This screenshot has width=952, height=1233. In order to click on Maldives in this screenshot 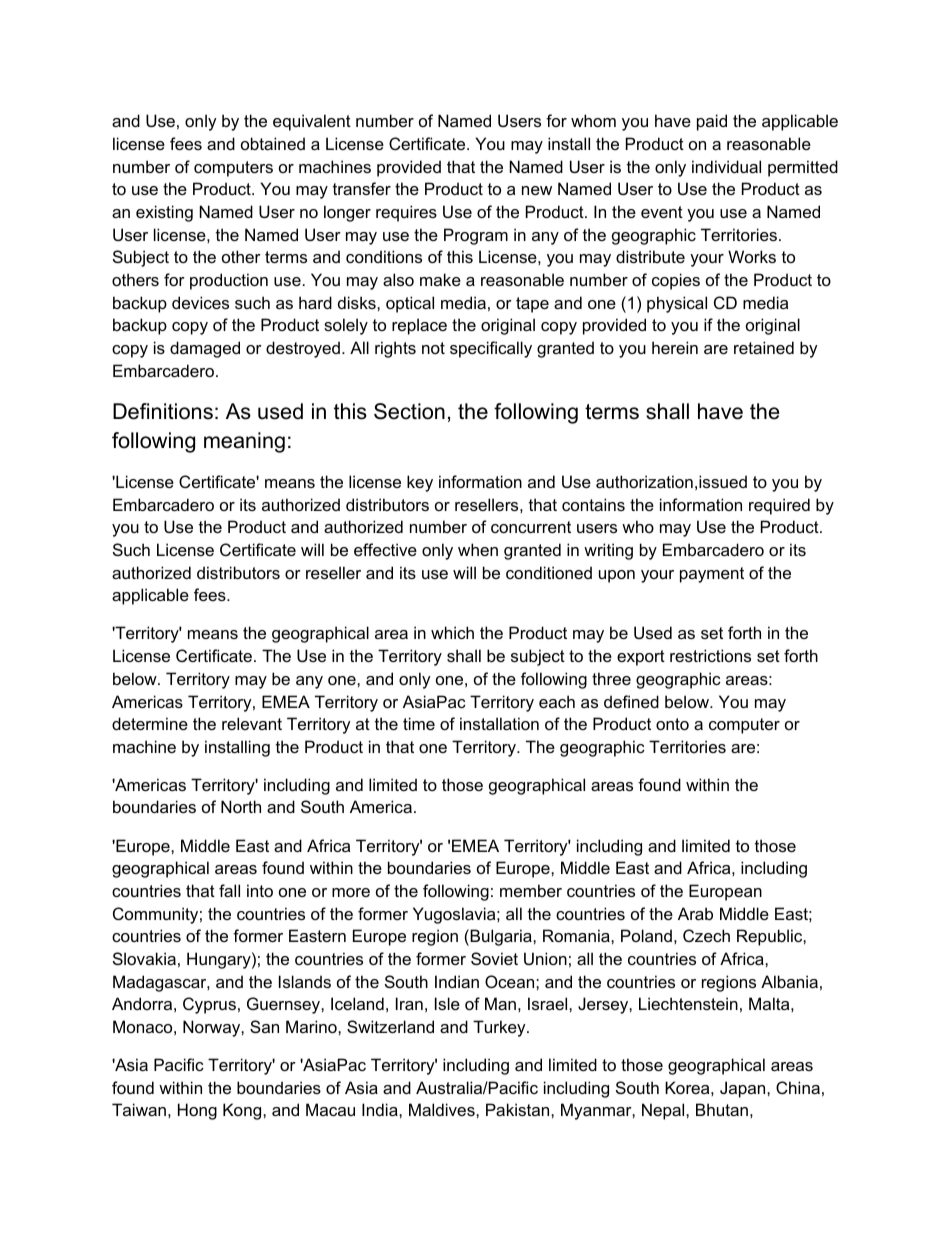, I will do `click(443, 1109)`.
